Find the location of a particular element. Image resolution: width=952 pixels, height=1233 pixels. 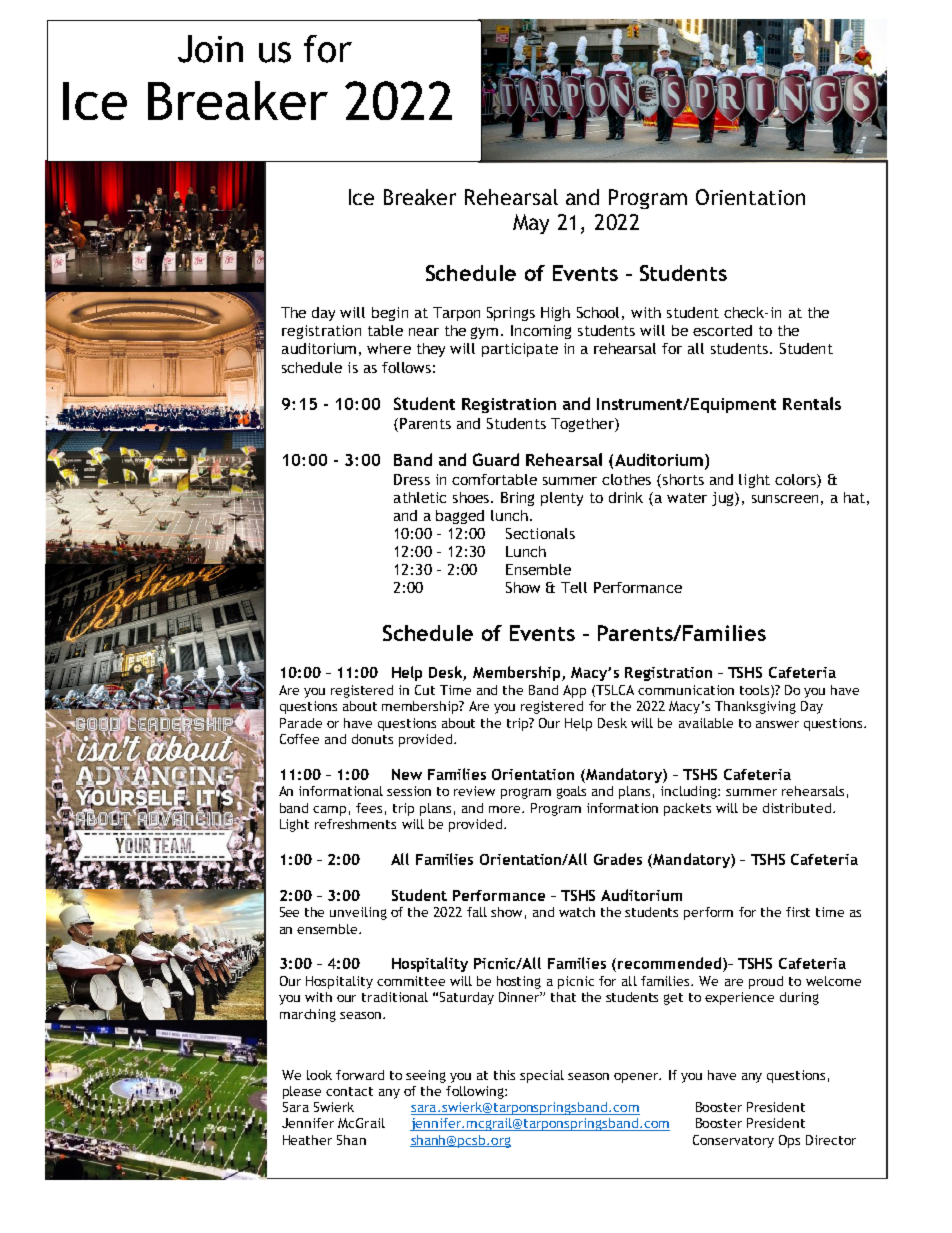

please is located at coordinates (302, 1092).
